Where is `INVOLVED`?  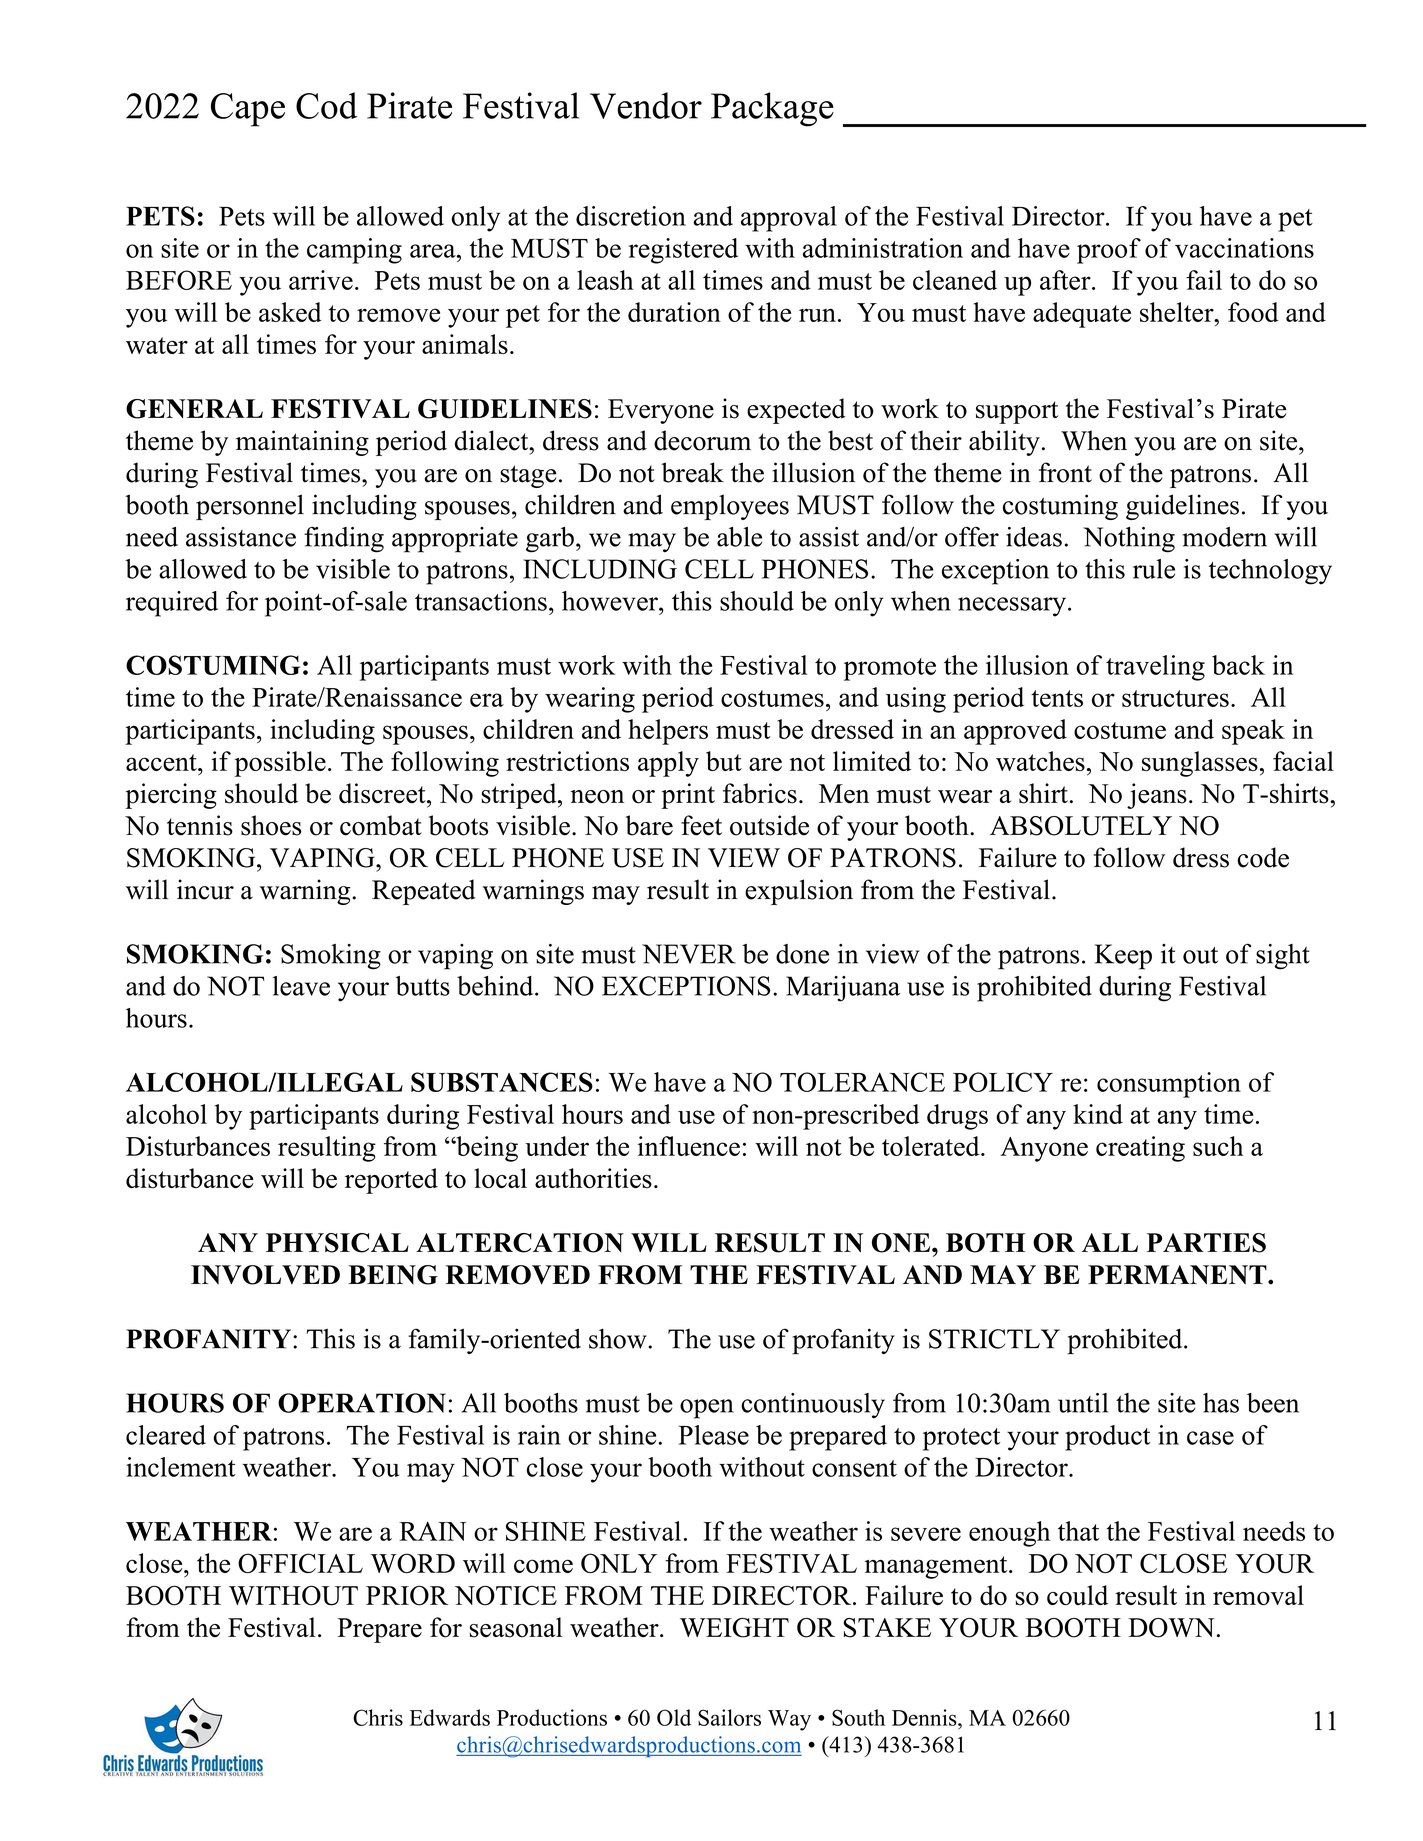 INVOLVED is located at coordinates (265, 1275).
